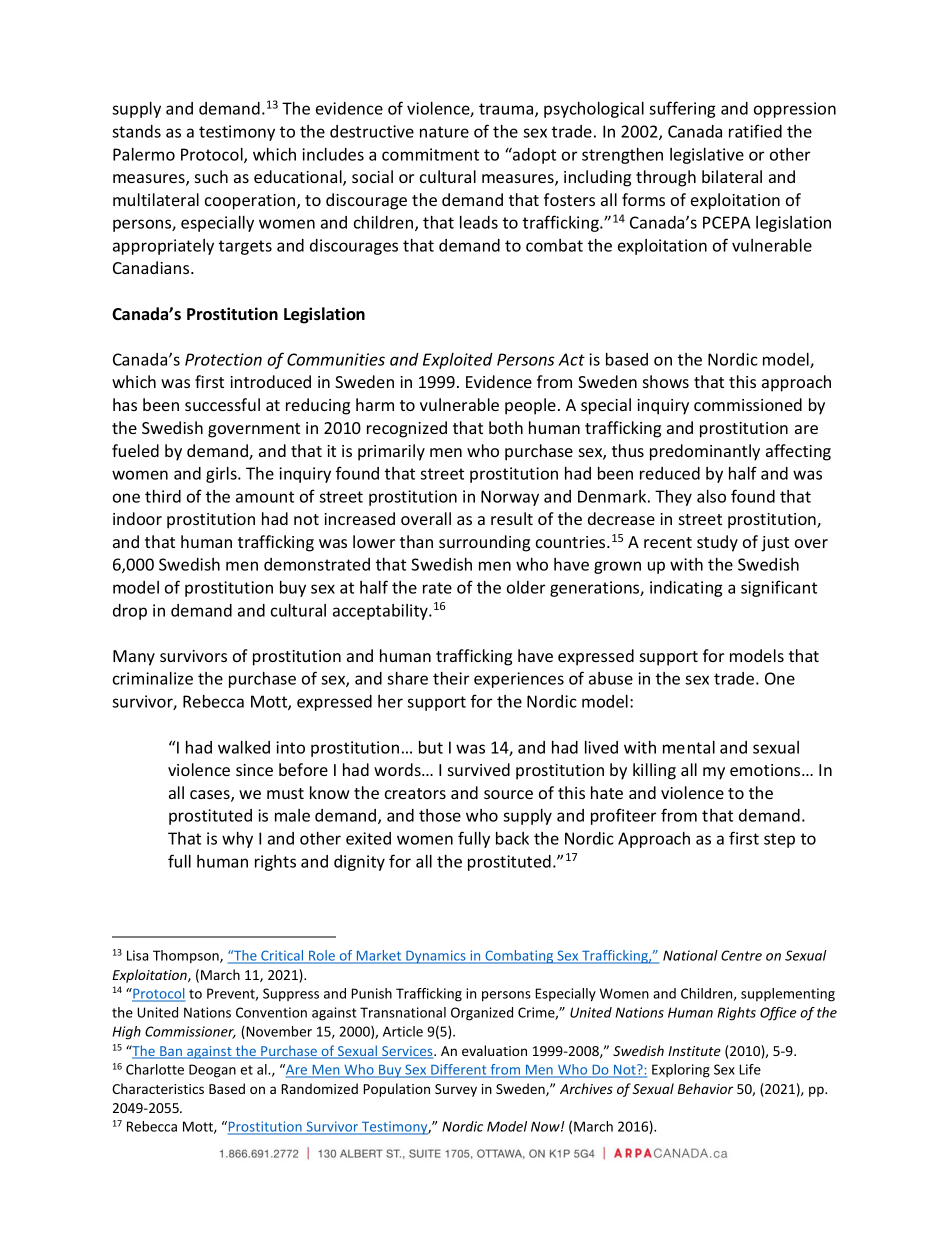 This screenshot has width=952, height=1233. I want to click on legislative, so click(707, 156).
